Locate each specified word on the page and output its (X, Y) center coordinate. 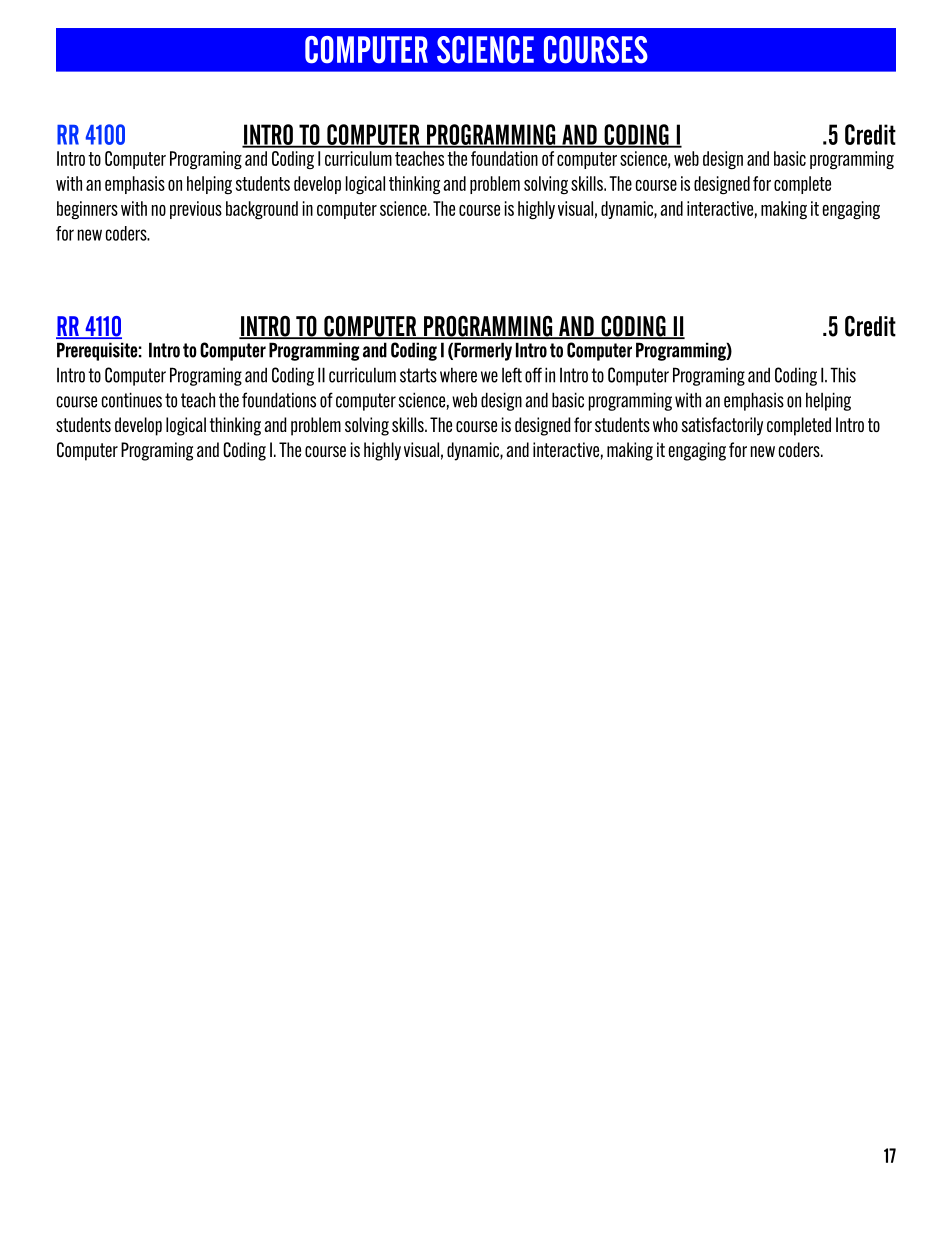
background (262, 210)
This (843, 375)
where (458, 375)
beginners (87, 210)
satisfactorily (722, 426)
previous (196, 210)
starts (418, 375)
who (665, 424)
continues (132, 400)
